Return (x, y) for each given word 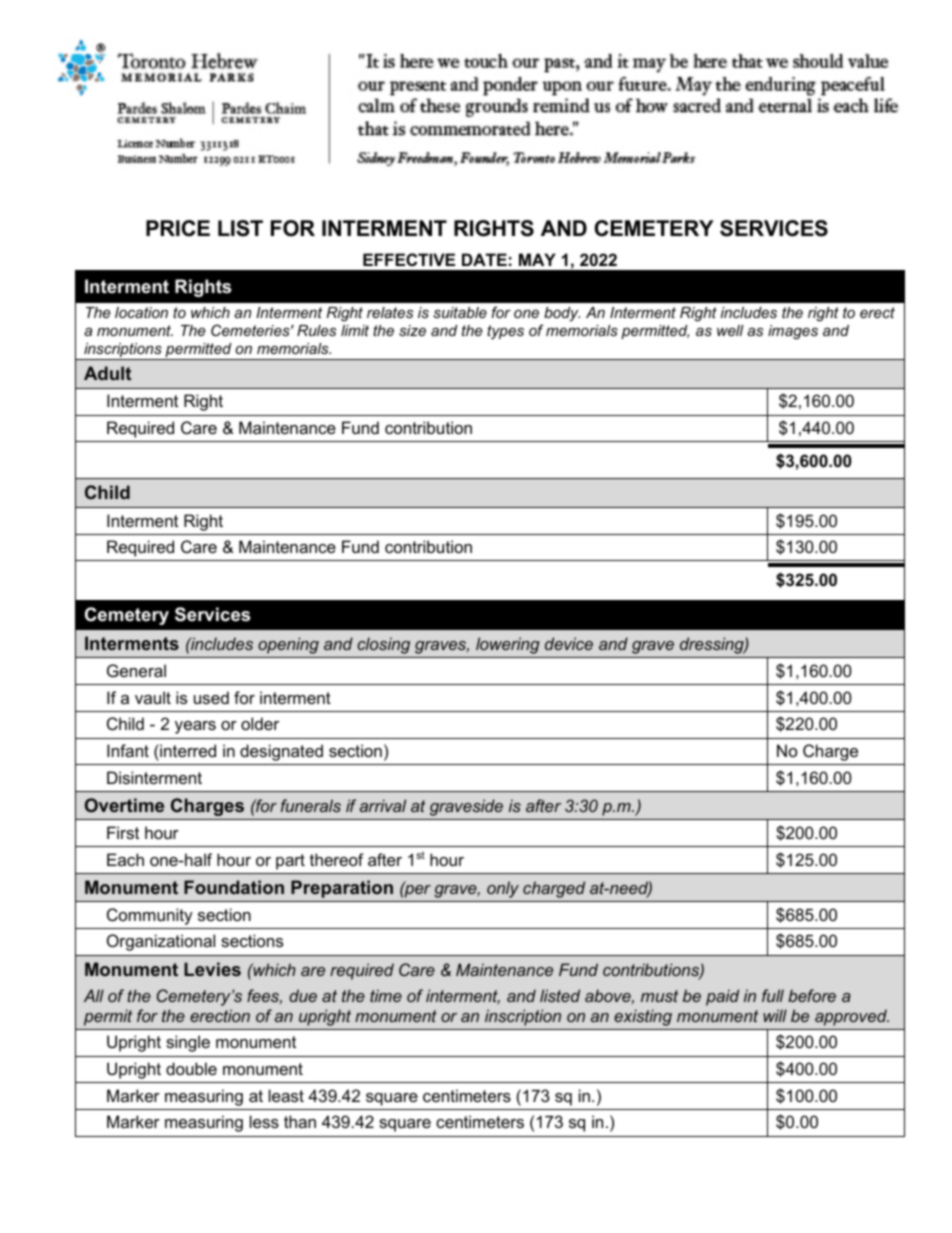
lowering (508, 645)
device (569, 643)
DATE (484, 259)
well (730, 330)
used (211, 697)
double (191, 1068)
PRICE (178, 228)
